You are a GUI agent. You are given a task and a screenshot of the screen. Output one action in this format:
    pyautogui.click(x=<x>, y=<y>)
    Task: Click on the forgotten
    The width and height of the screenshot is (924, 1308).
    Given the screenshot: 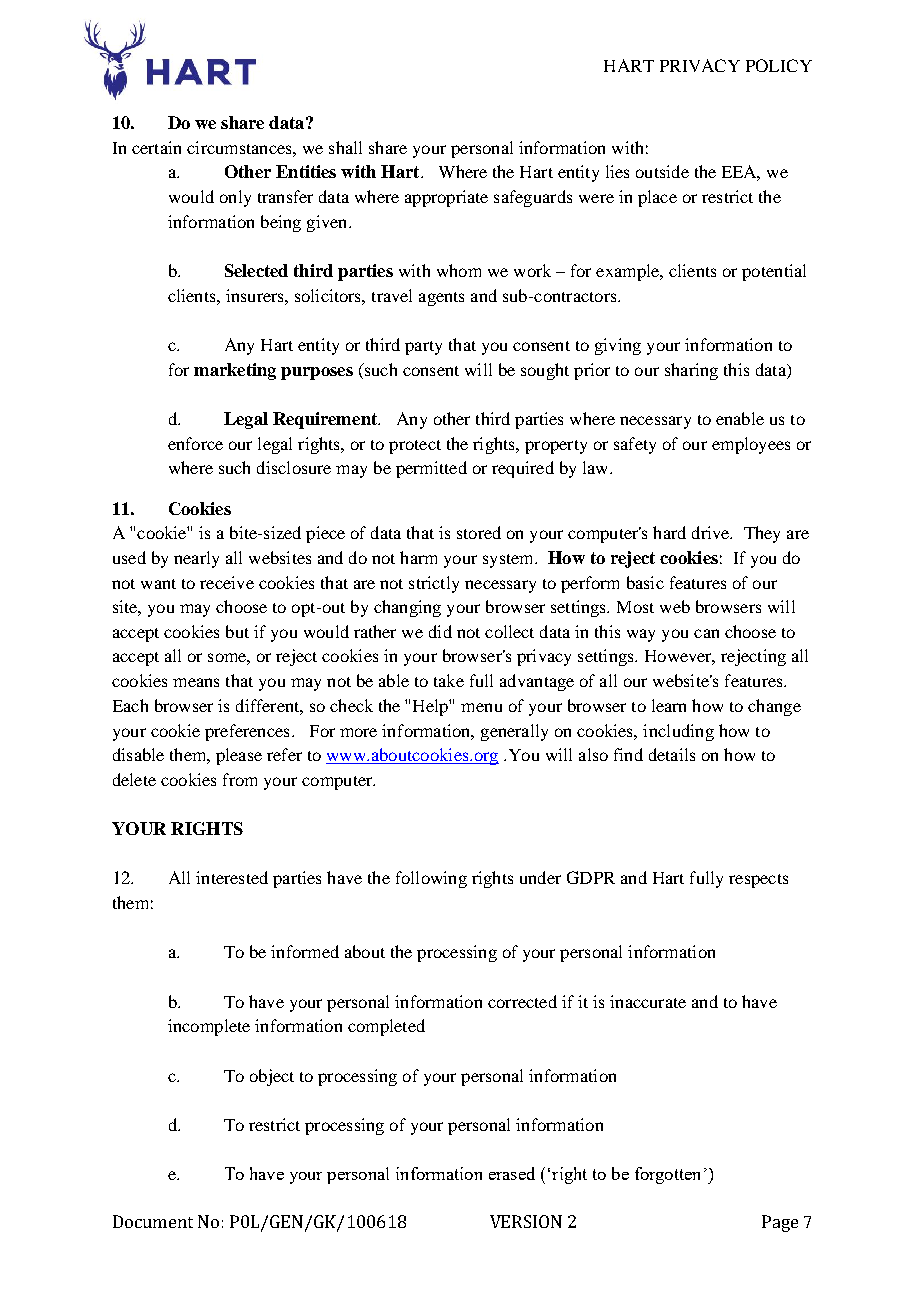 What is the action you would take?
    pyautogui.click(x=667, y=1175)
